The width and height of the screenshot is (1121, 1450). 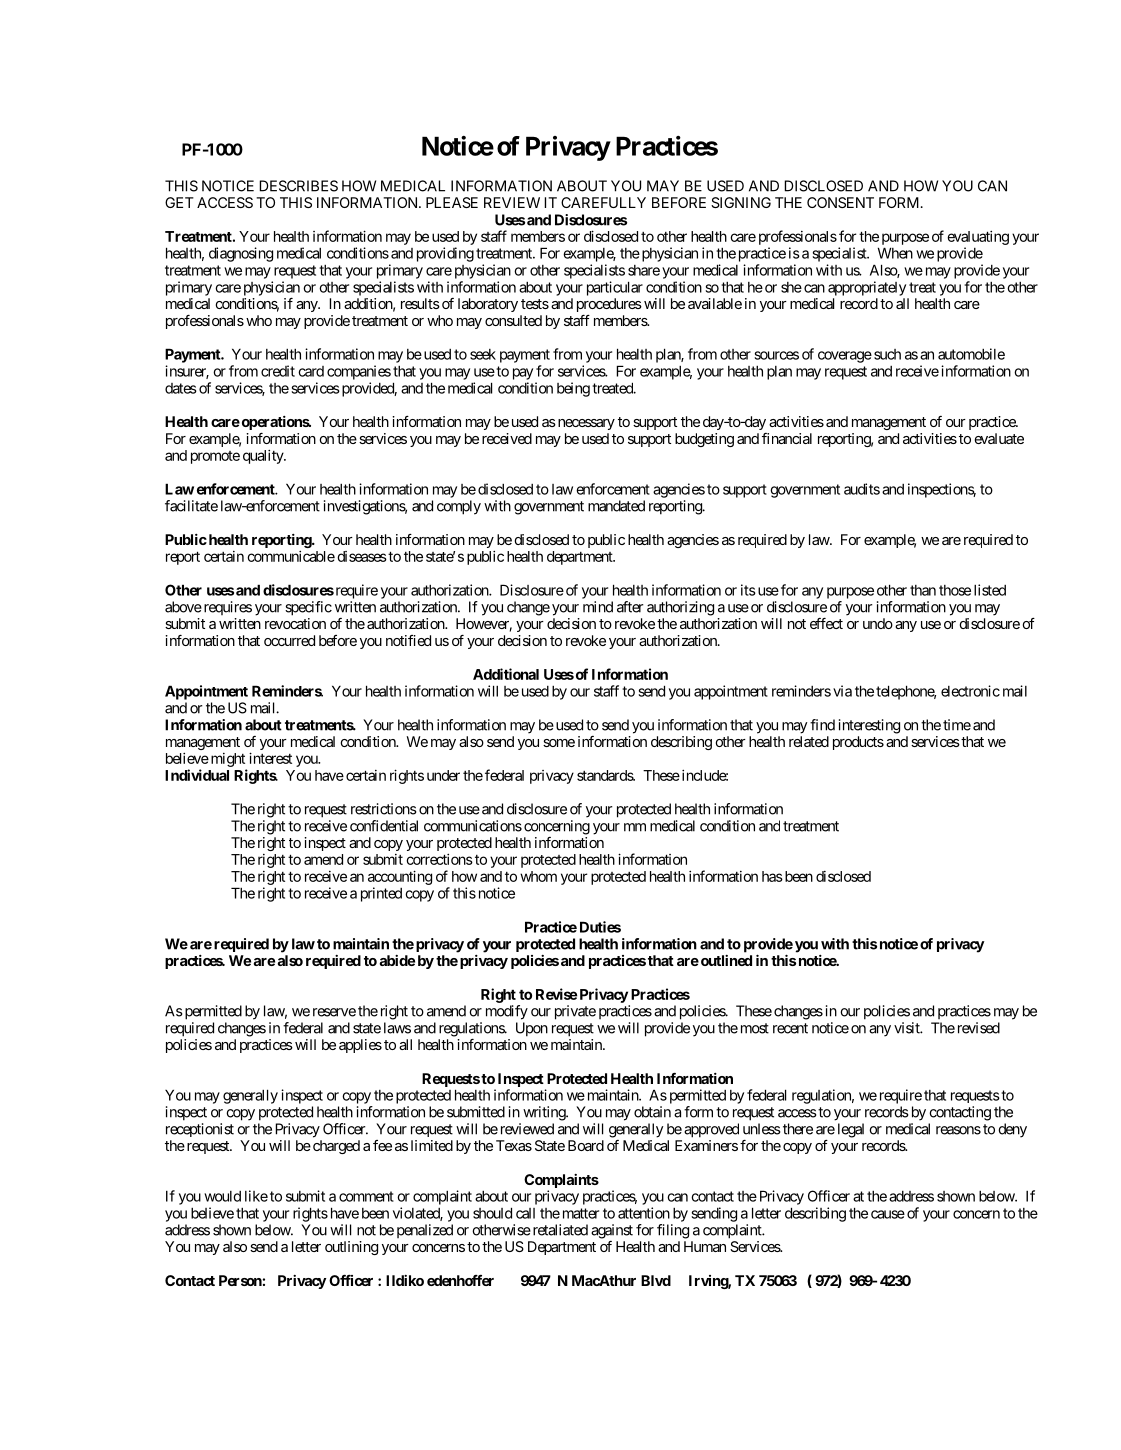 I want to click on outlining, so click(x=351, y=1248).
